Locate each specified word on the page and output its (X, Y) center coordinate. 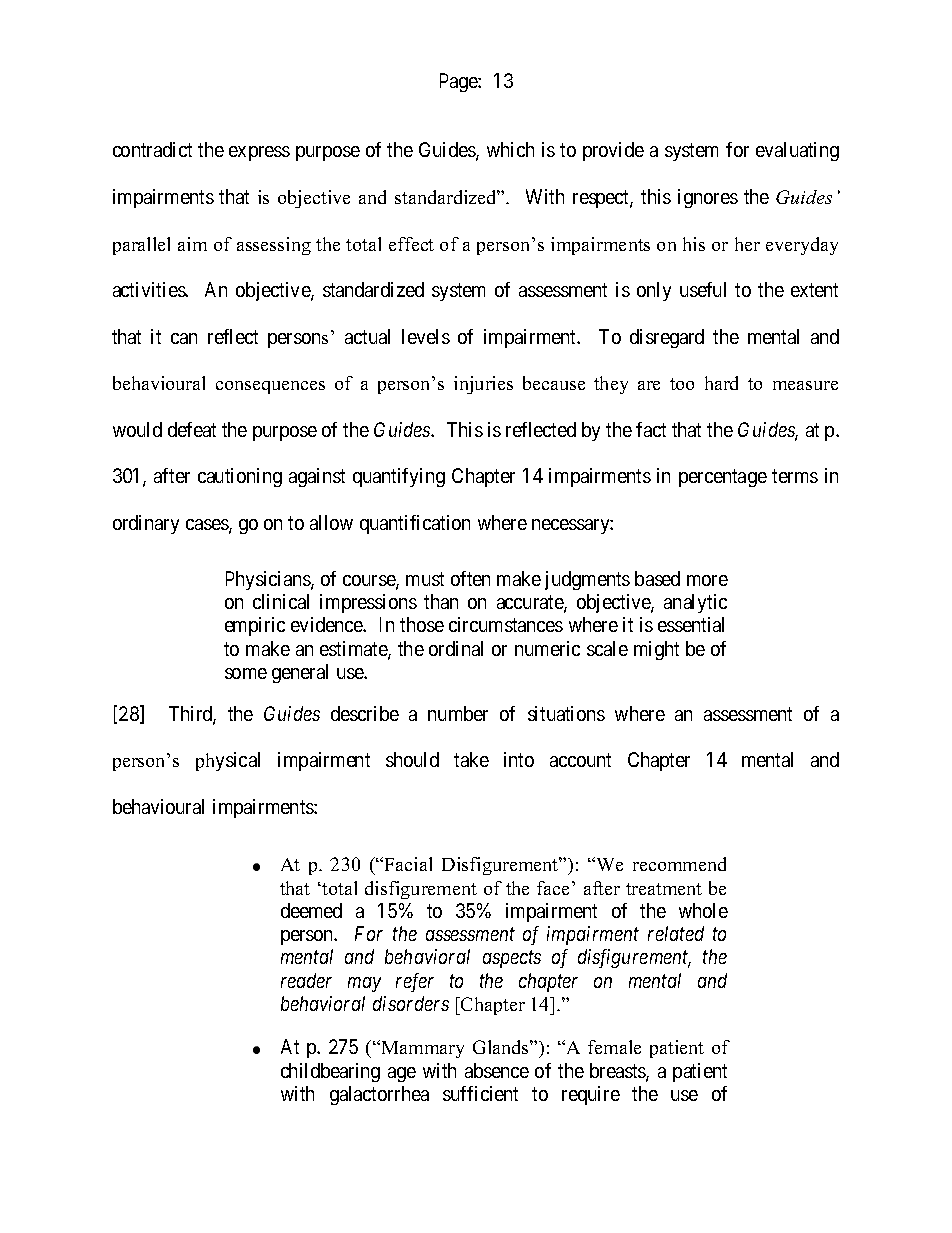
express (259, 153)
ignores (708, 198)
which (510, 149)
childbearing (330, 1072)
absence (497, 1070)
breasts (618, 1072)
